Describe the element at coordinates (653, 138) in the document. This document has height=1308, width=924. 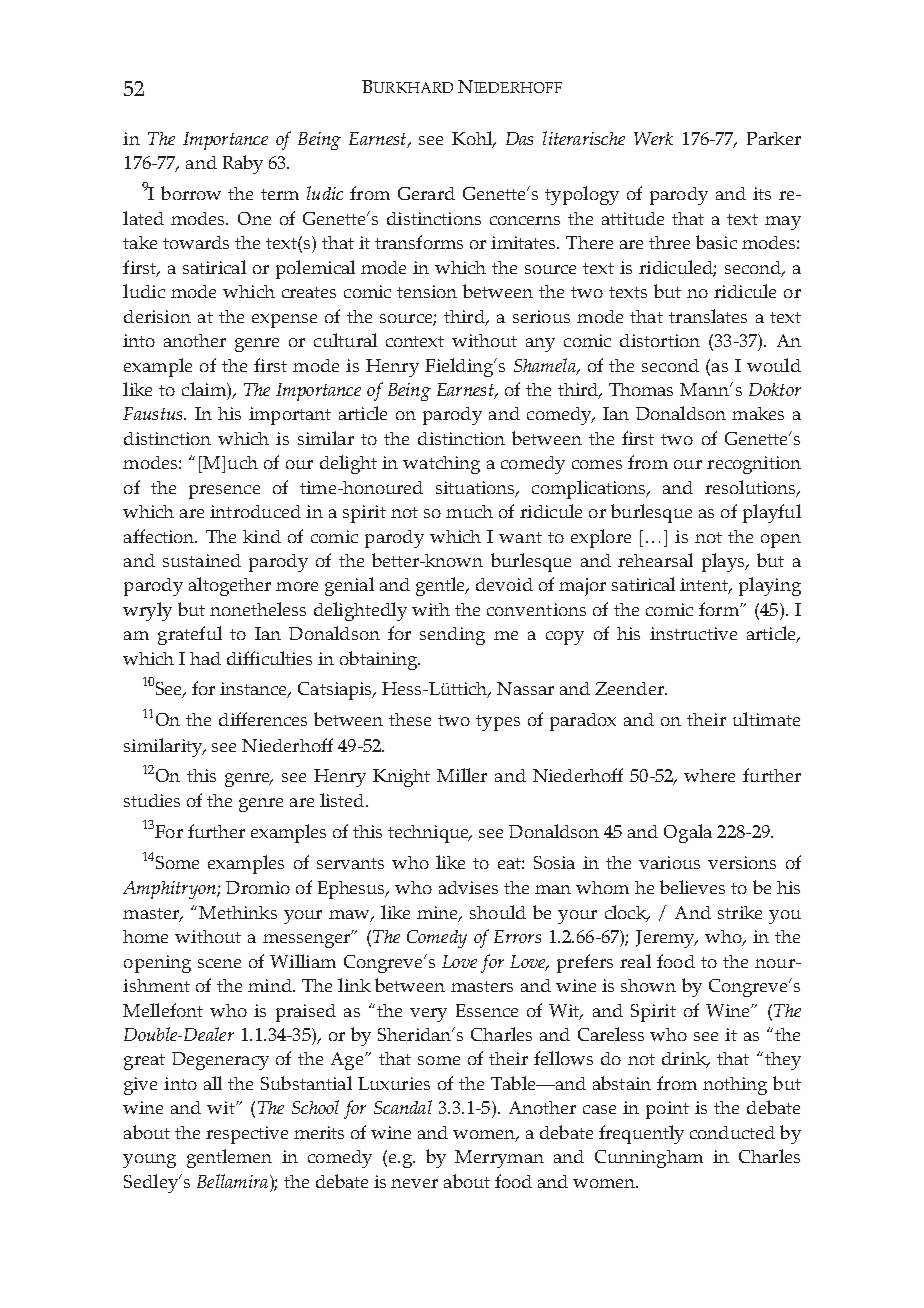
I see `Werk` at that location.
